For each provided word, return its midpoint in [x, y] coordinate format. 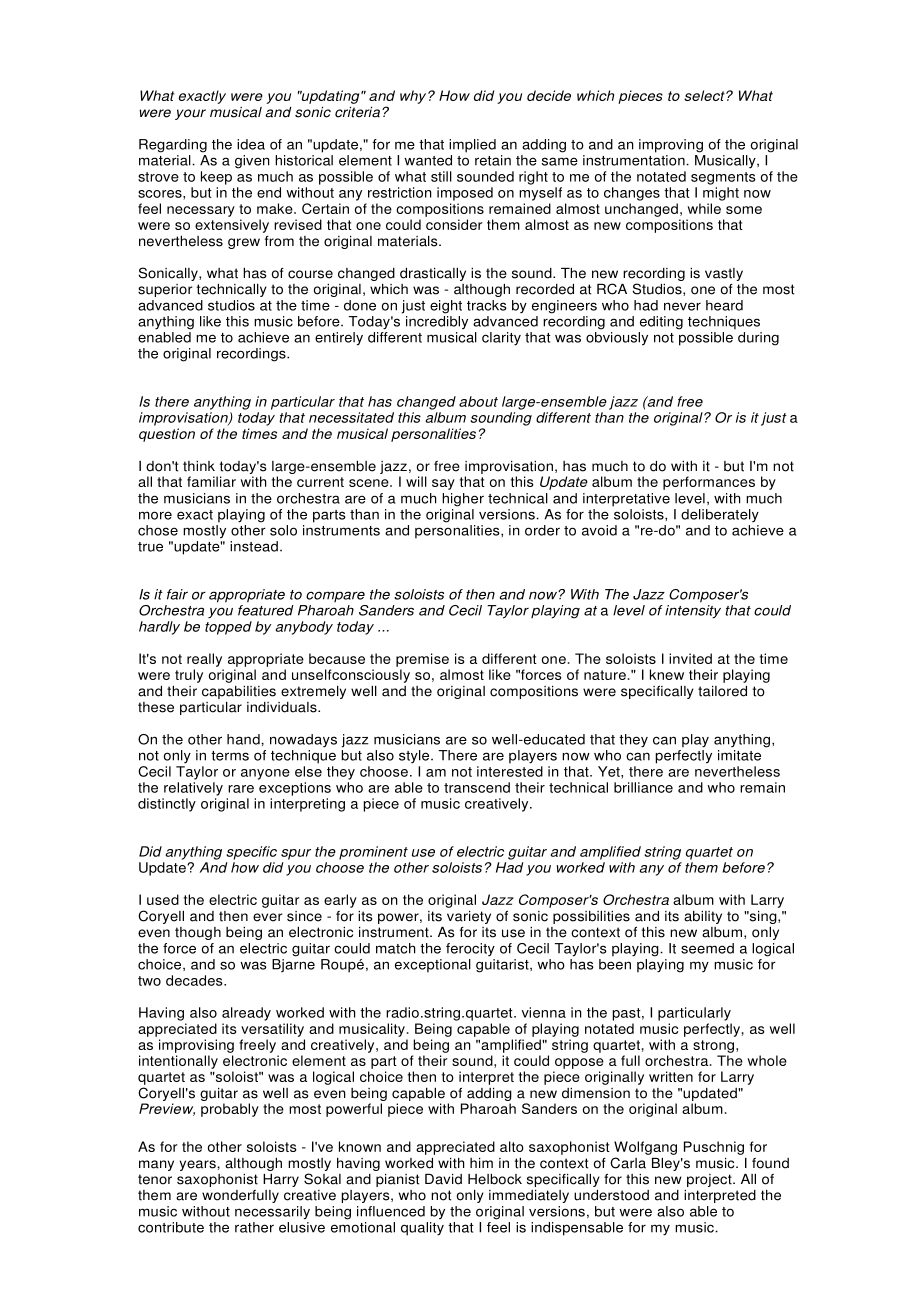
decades [195, 980]
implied [472, 146]
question [167, 435]
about [478, 401]
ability [703, 917]
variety [469, 917]
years [199, 1165]
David [443, 1179]
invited [690, 658]
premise [422, 660]
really [204, 660]
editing [661, 323]
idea [251, 144]
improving [671, 146]
